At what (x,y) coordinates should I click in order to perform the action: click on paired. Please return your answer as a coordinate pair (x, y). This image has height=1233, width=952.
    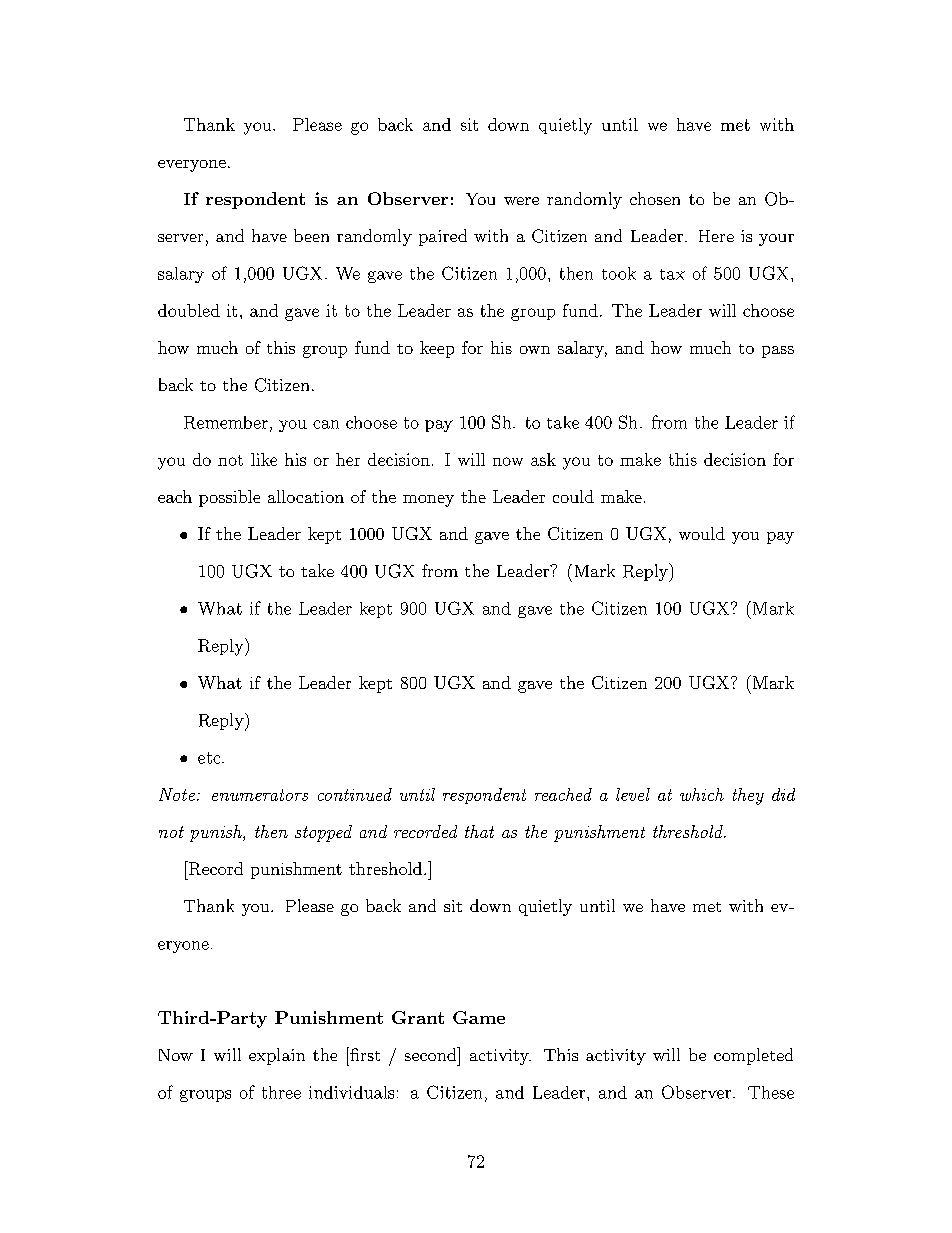
    Looking at the image, I should click on (443, 237).
